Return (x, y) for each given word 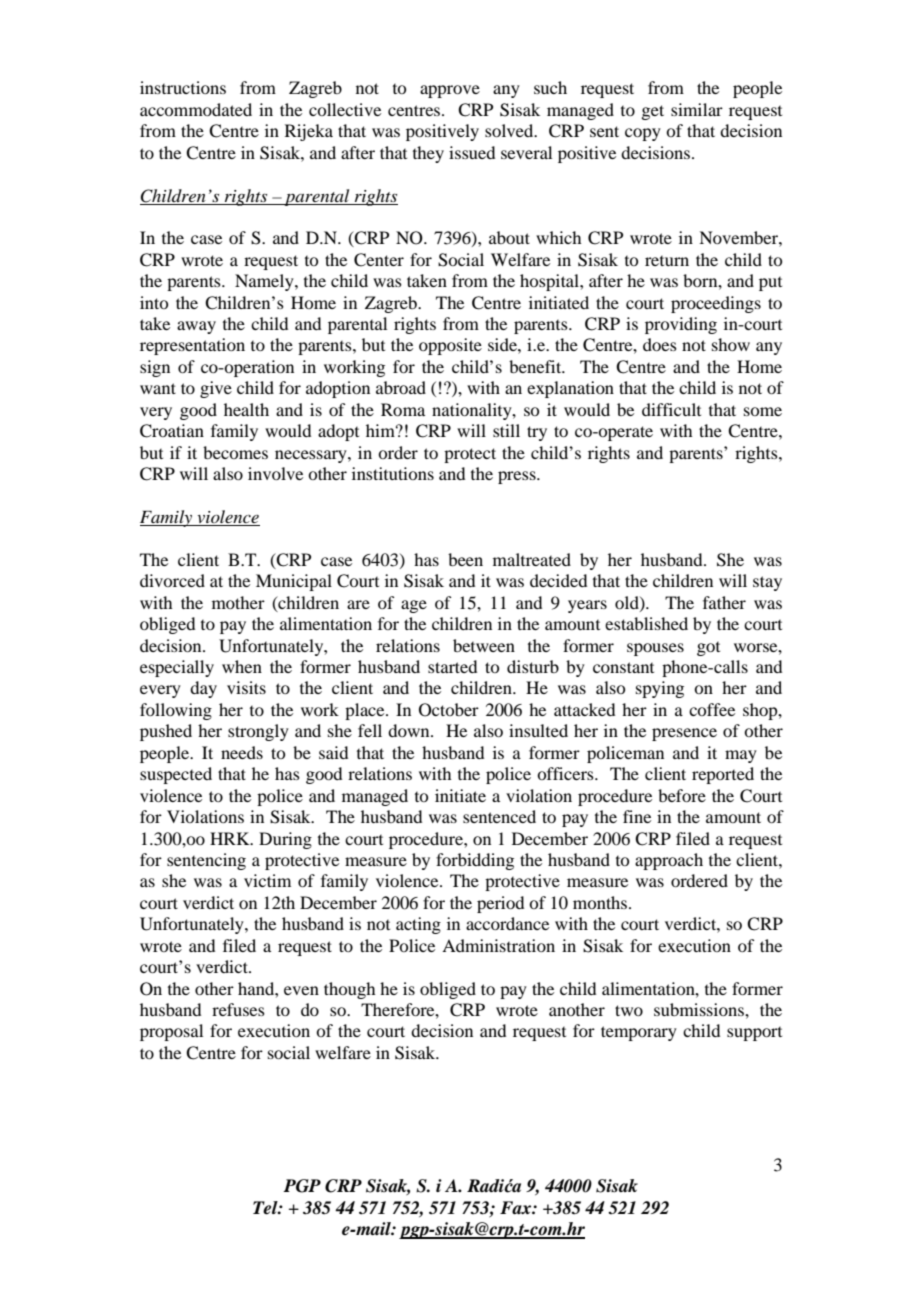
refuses (238, 1009)
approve (450, 91)
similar (697, 109)
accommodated (196, 109)
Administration (498, 945)
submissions (700, 1009)
